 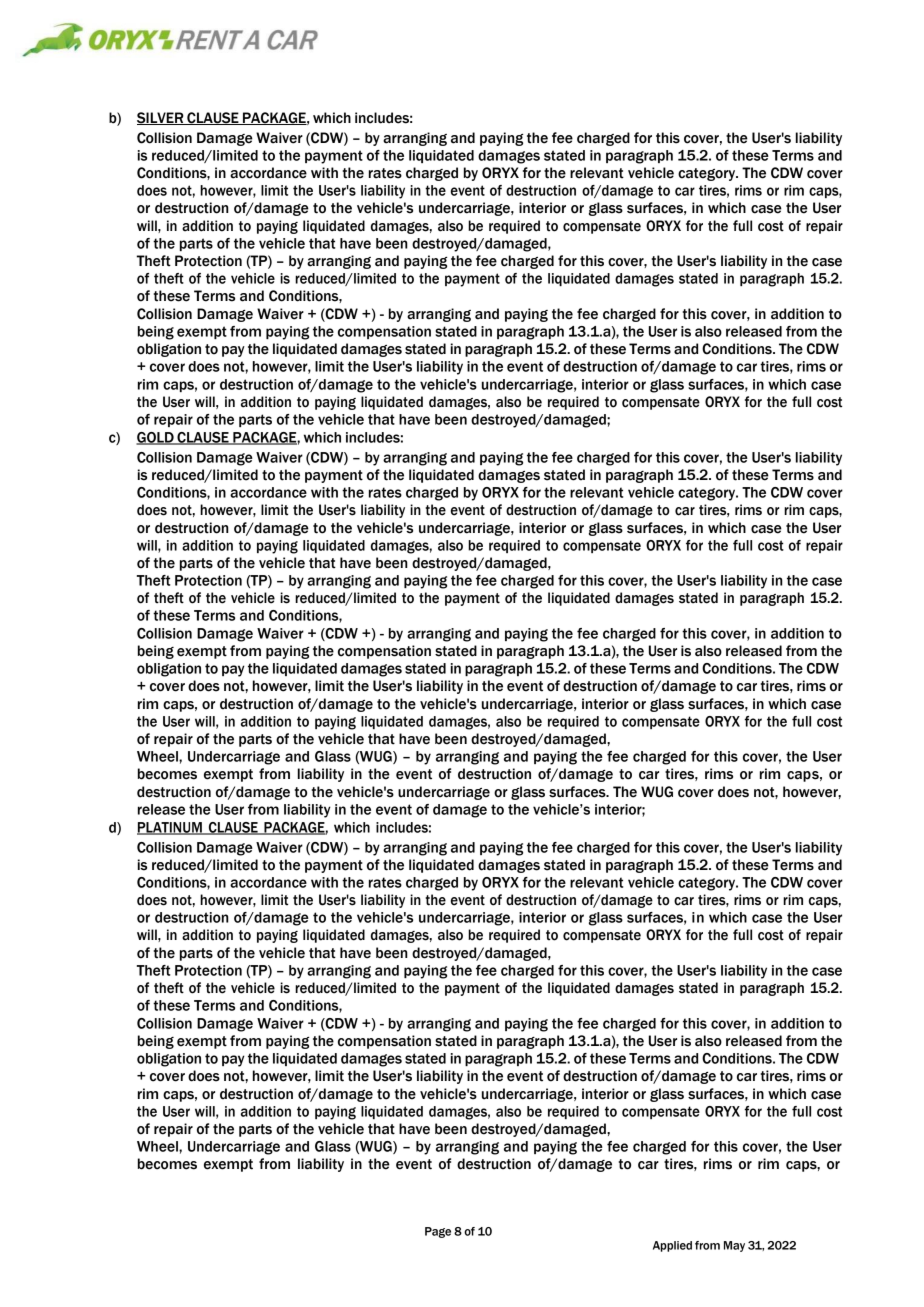 What do you see at coordinates (161, 118) in the screenshot?
I see `SILVER` at bounding box center [161, 118].
